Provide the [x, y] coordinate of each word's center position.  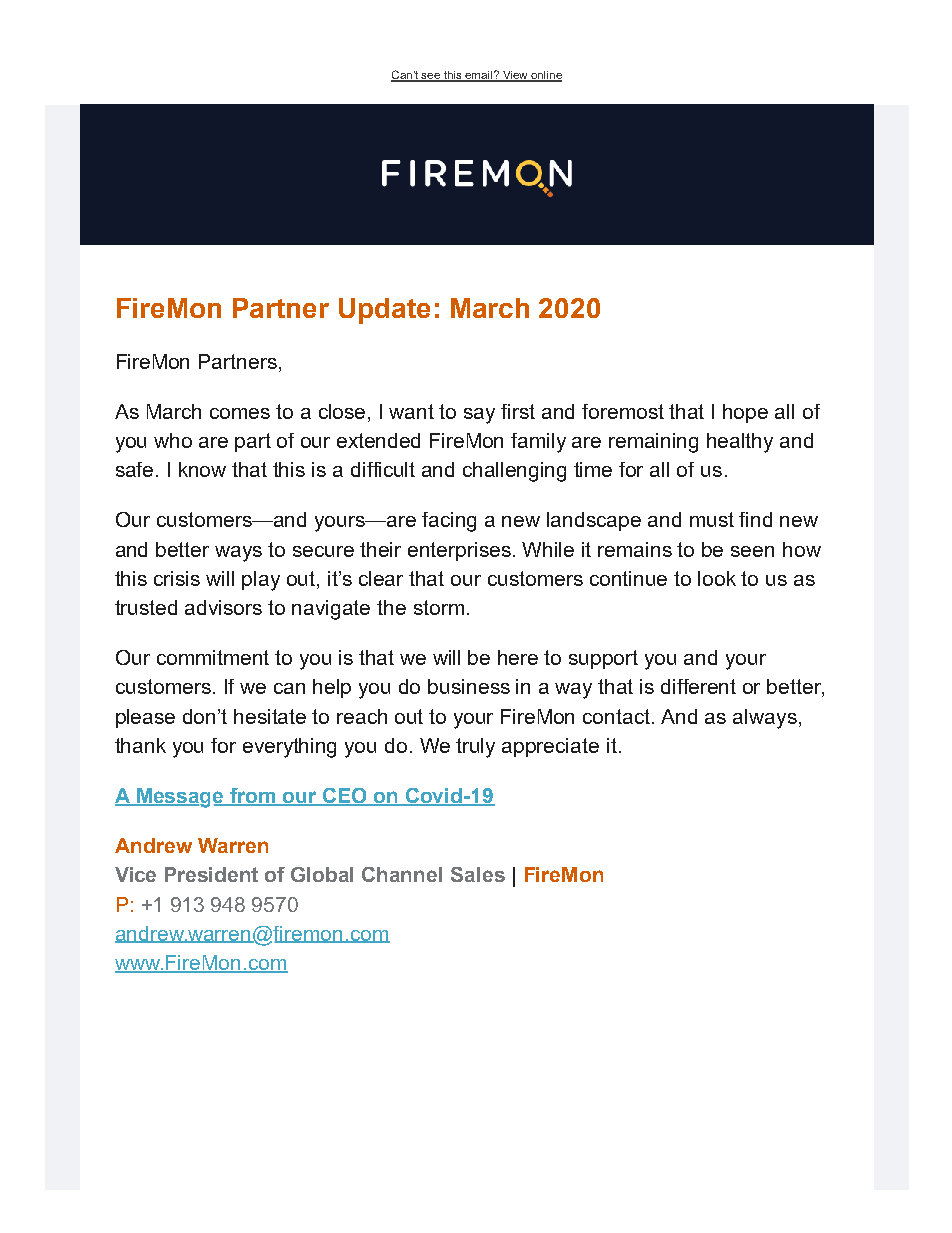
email [478, 76]
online [545, 76]
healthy [740, 443]
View [515, 76]
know [202, 469]
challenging [514, 472]
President [211, 874]
